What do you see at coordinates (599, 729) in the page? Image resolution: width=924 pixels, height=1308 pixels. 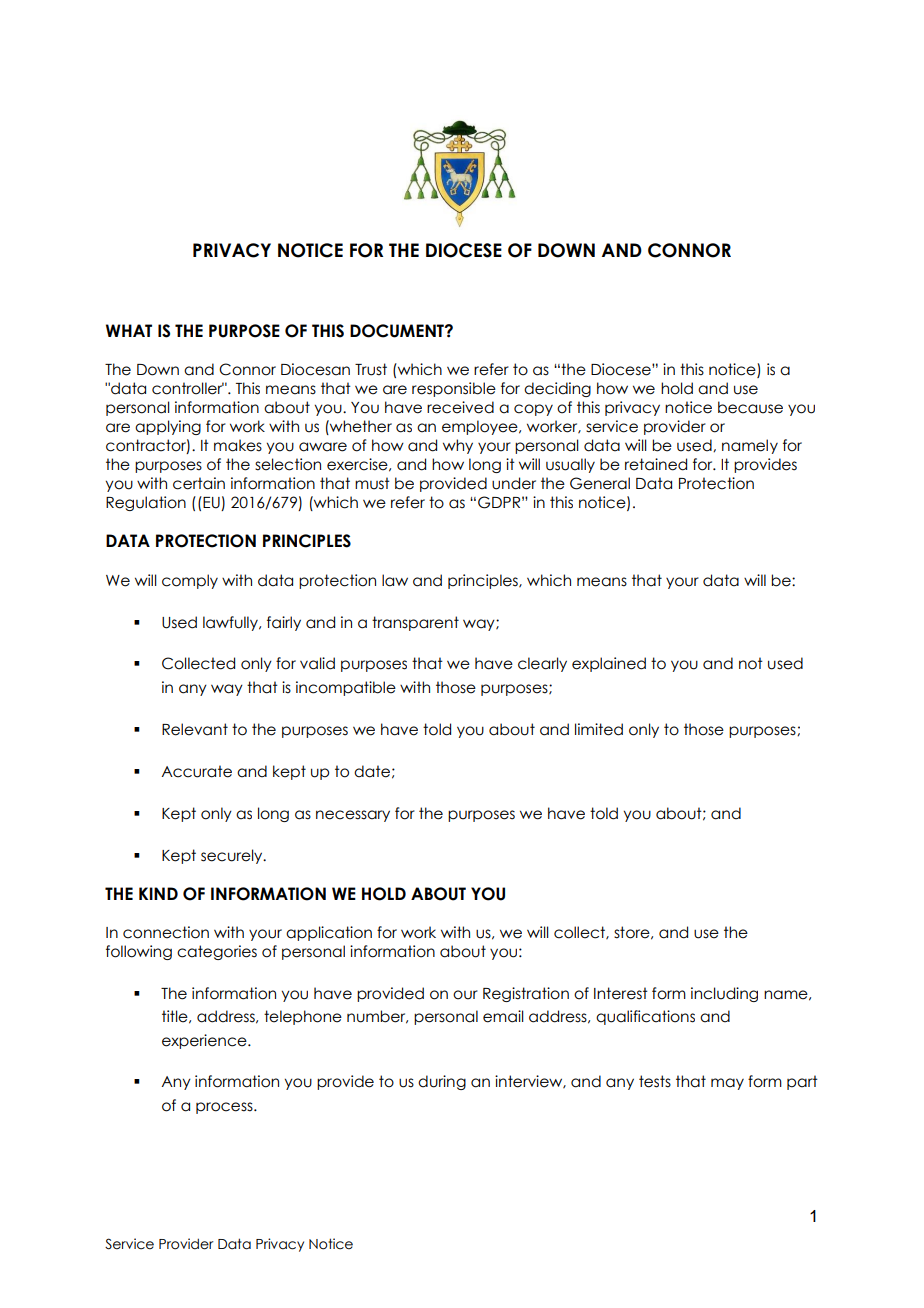 I see `limited` at bounding box center [599, 729].
